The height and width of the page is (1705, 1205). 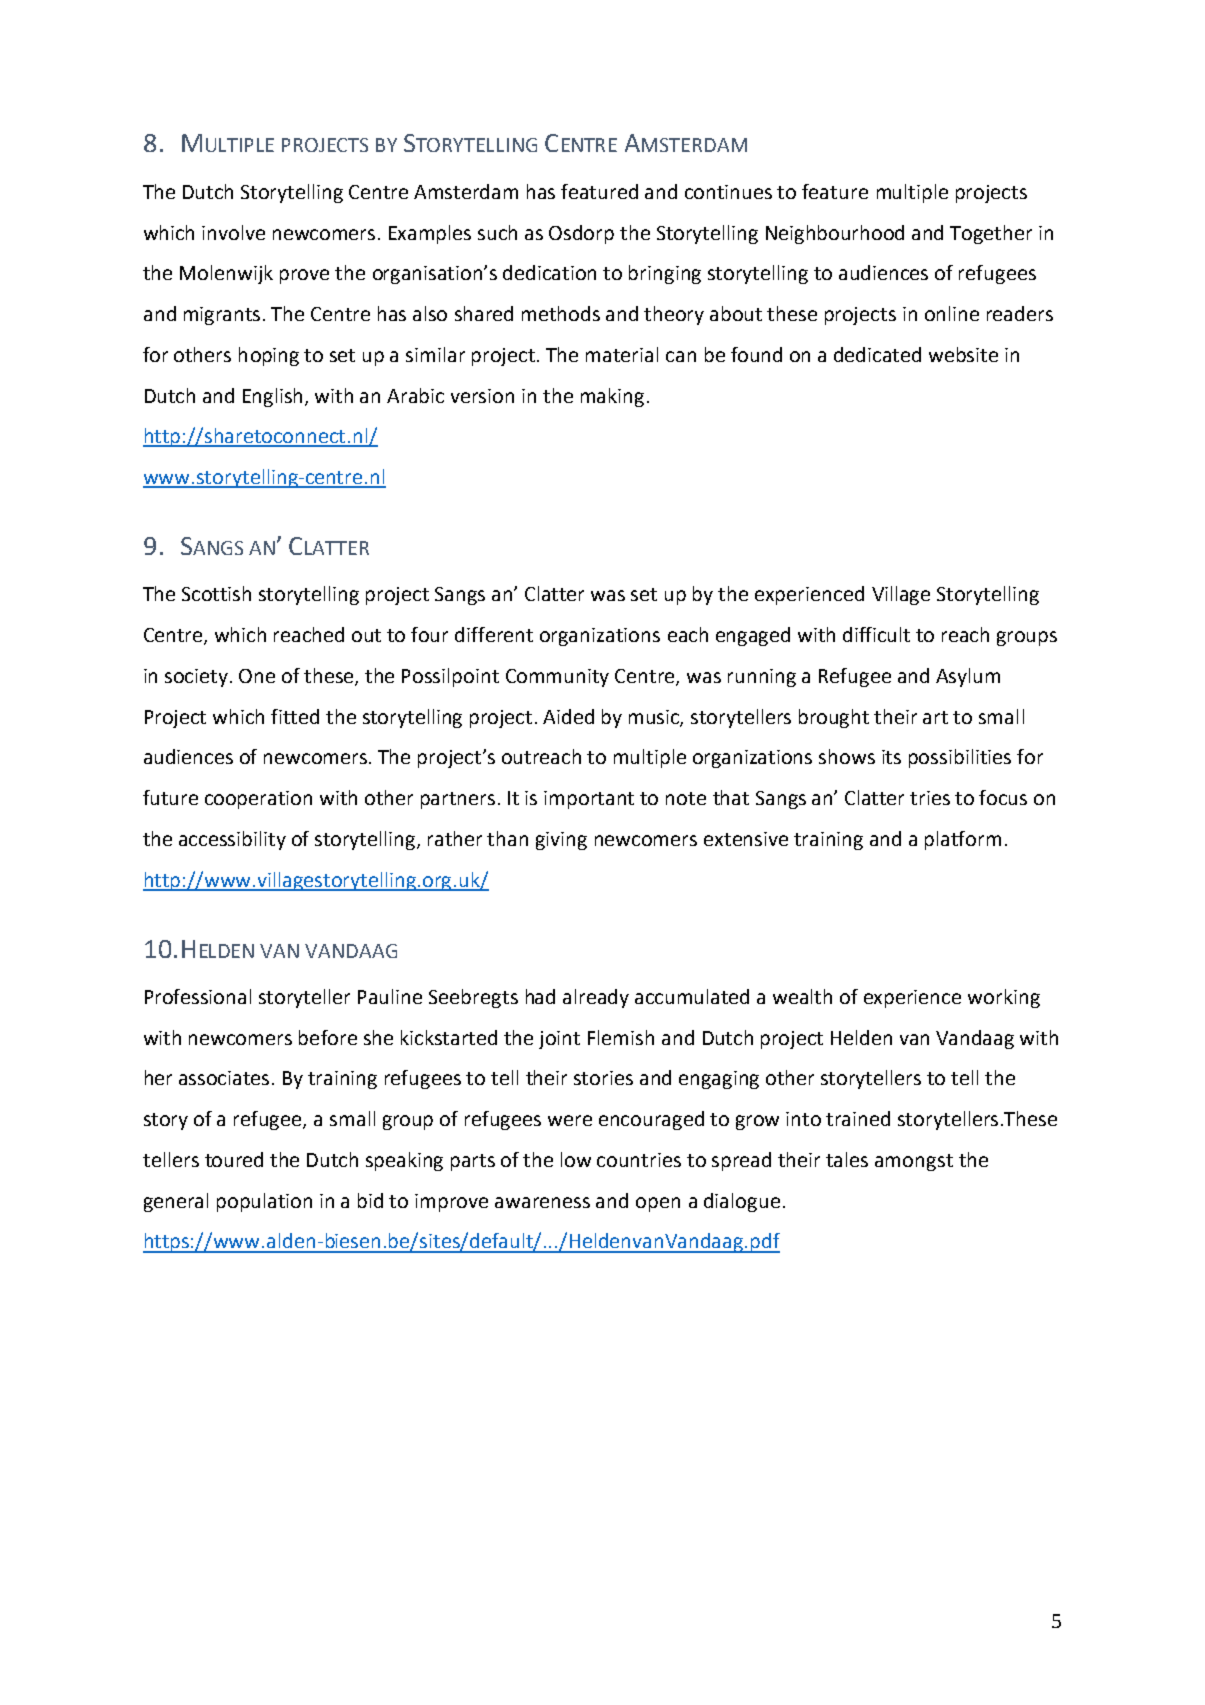 I want to click on making, so click(x=612, y=397).
